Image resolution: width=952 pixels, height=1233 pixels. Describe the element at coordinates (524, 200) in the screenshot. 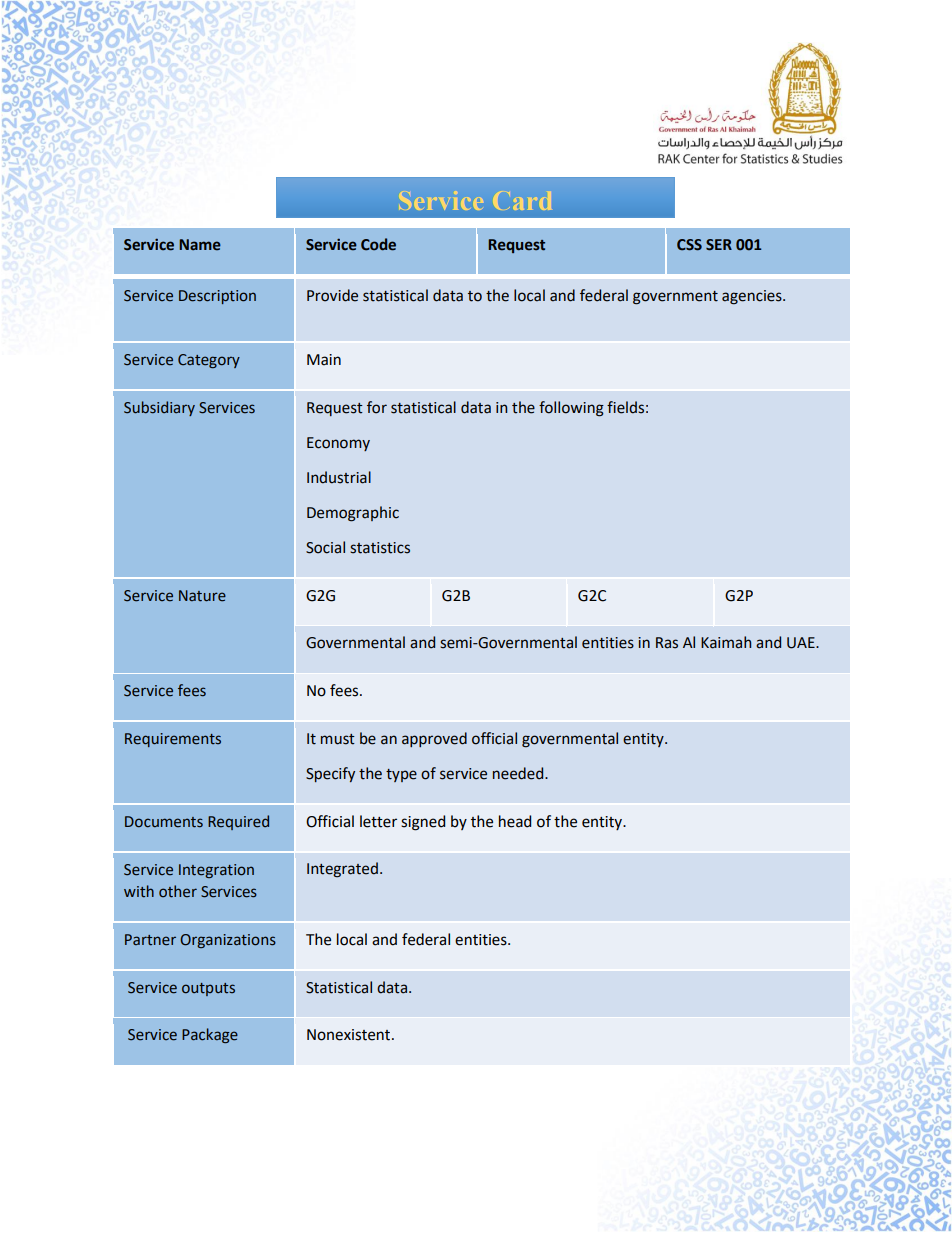

I see `Card` at that location.
